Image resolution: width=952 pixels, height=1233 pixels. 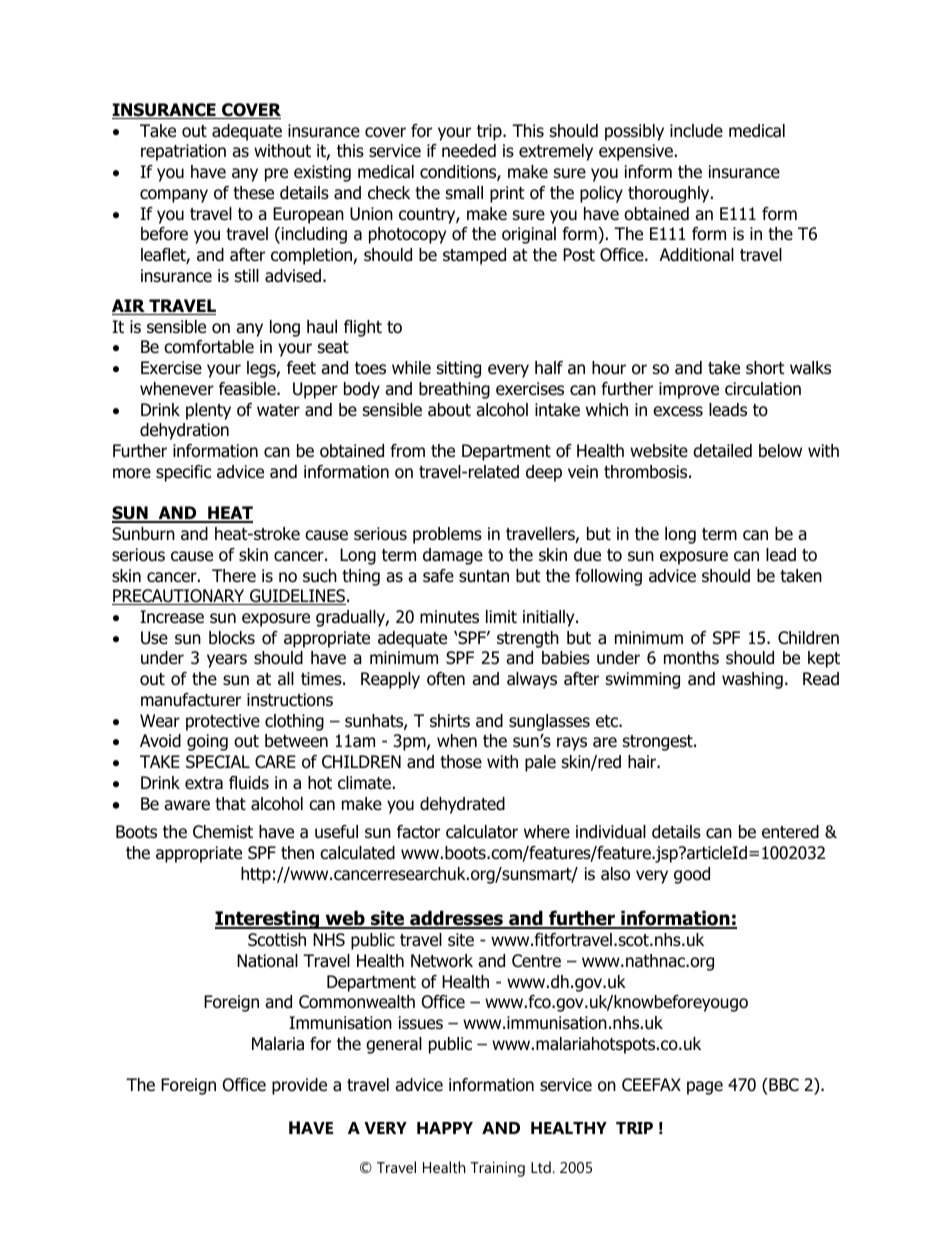 I want to click on needed, so click(x=469, y=151).
